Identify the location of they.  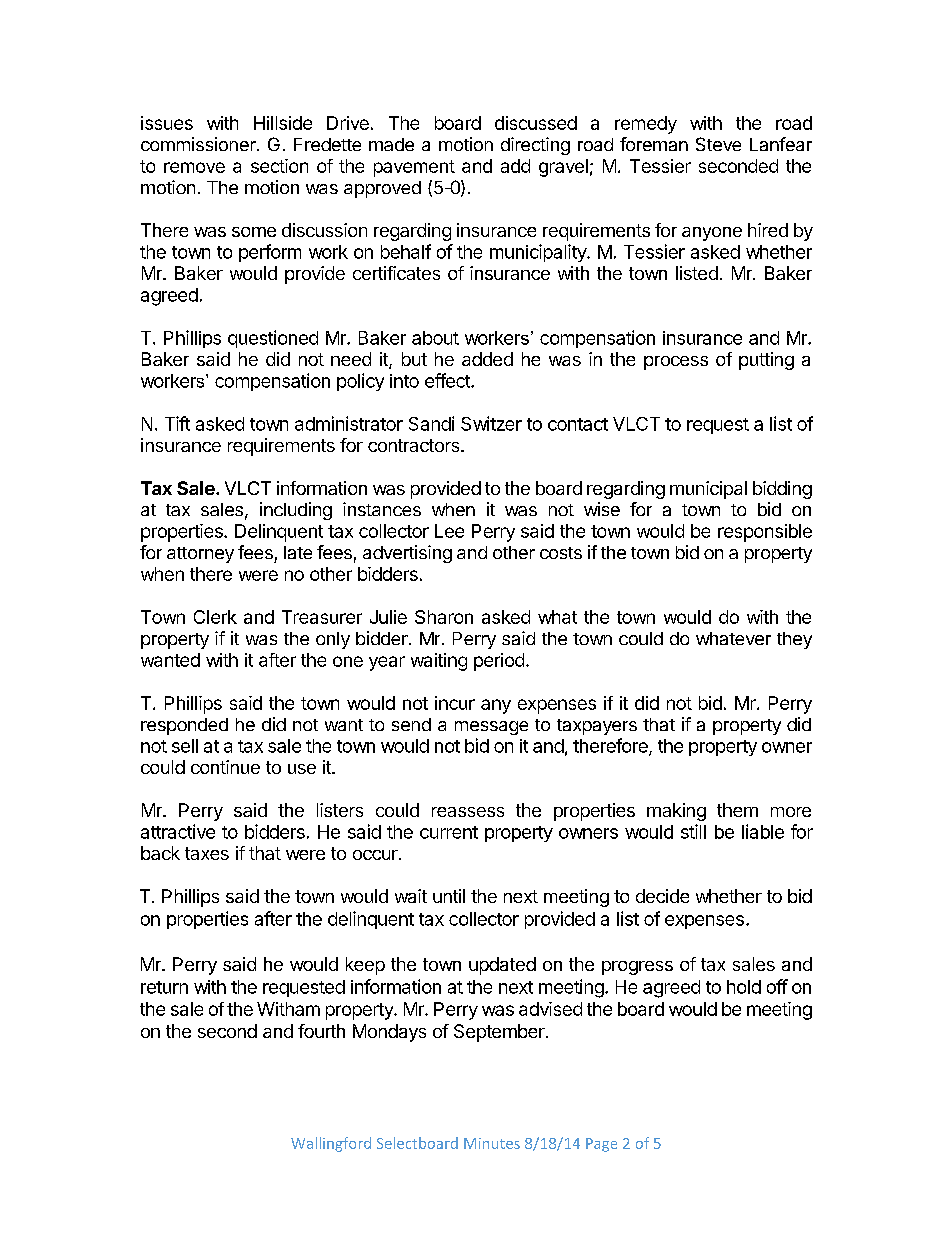
(794, 640).
